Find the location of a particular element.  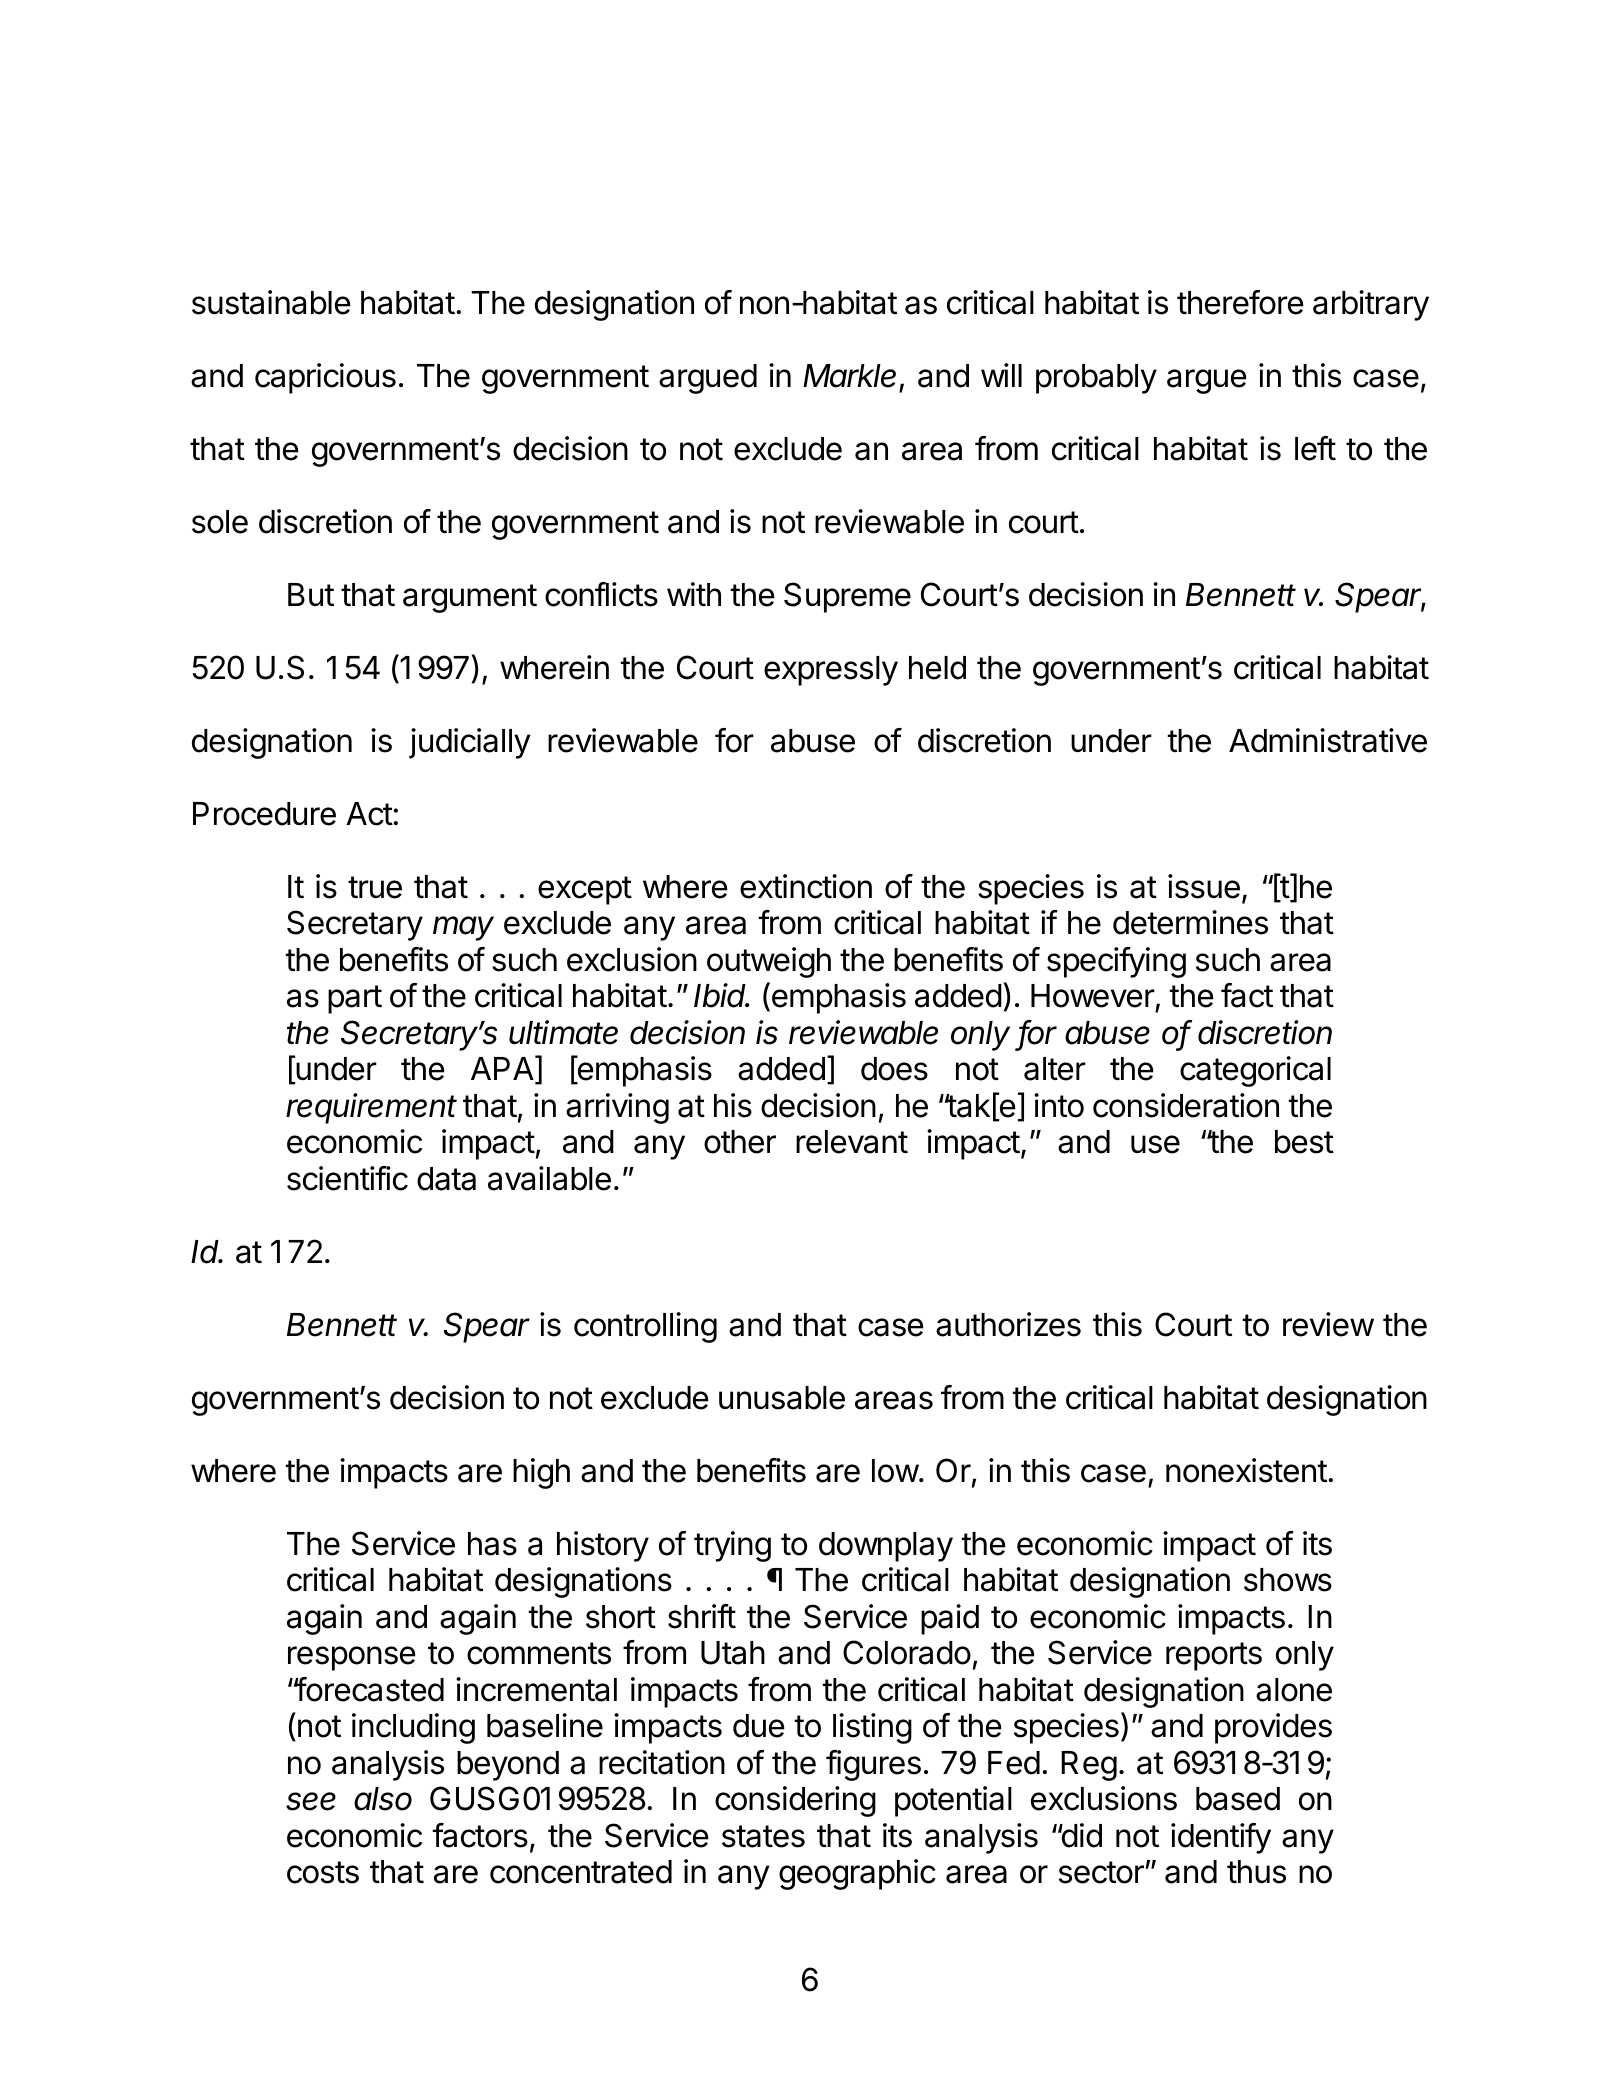

categorical is located at coordinates (1255, 1071).
